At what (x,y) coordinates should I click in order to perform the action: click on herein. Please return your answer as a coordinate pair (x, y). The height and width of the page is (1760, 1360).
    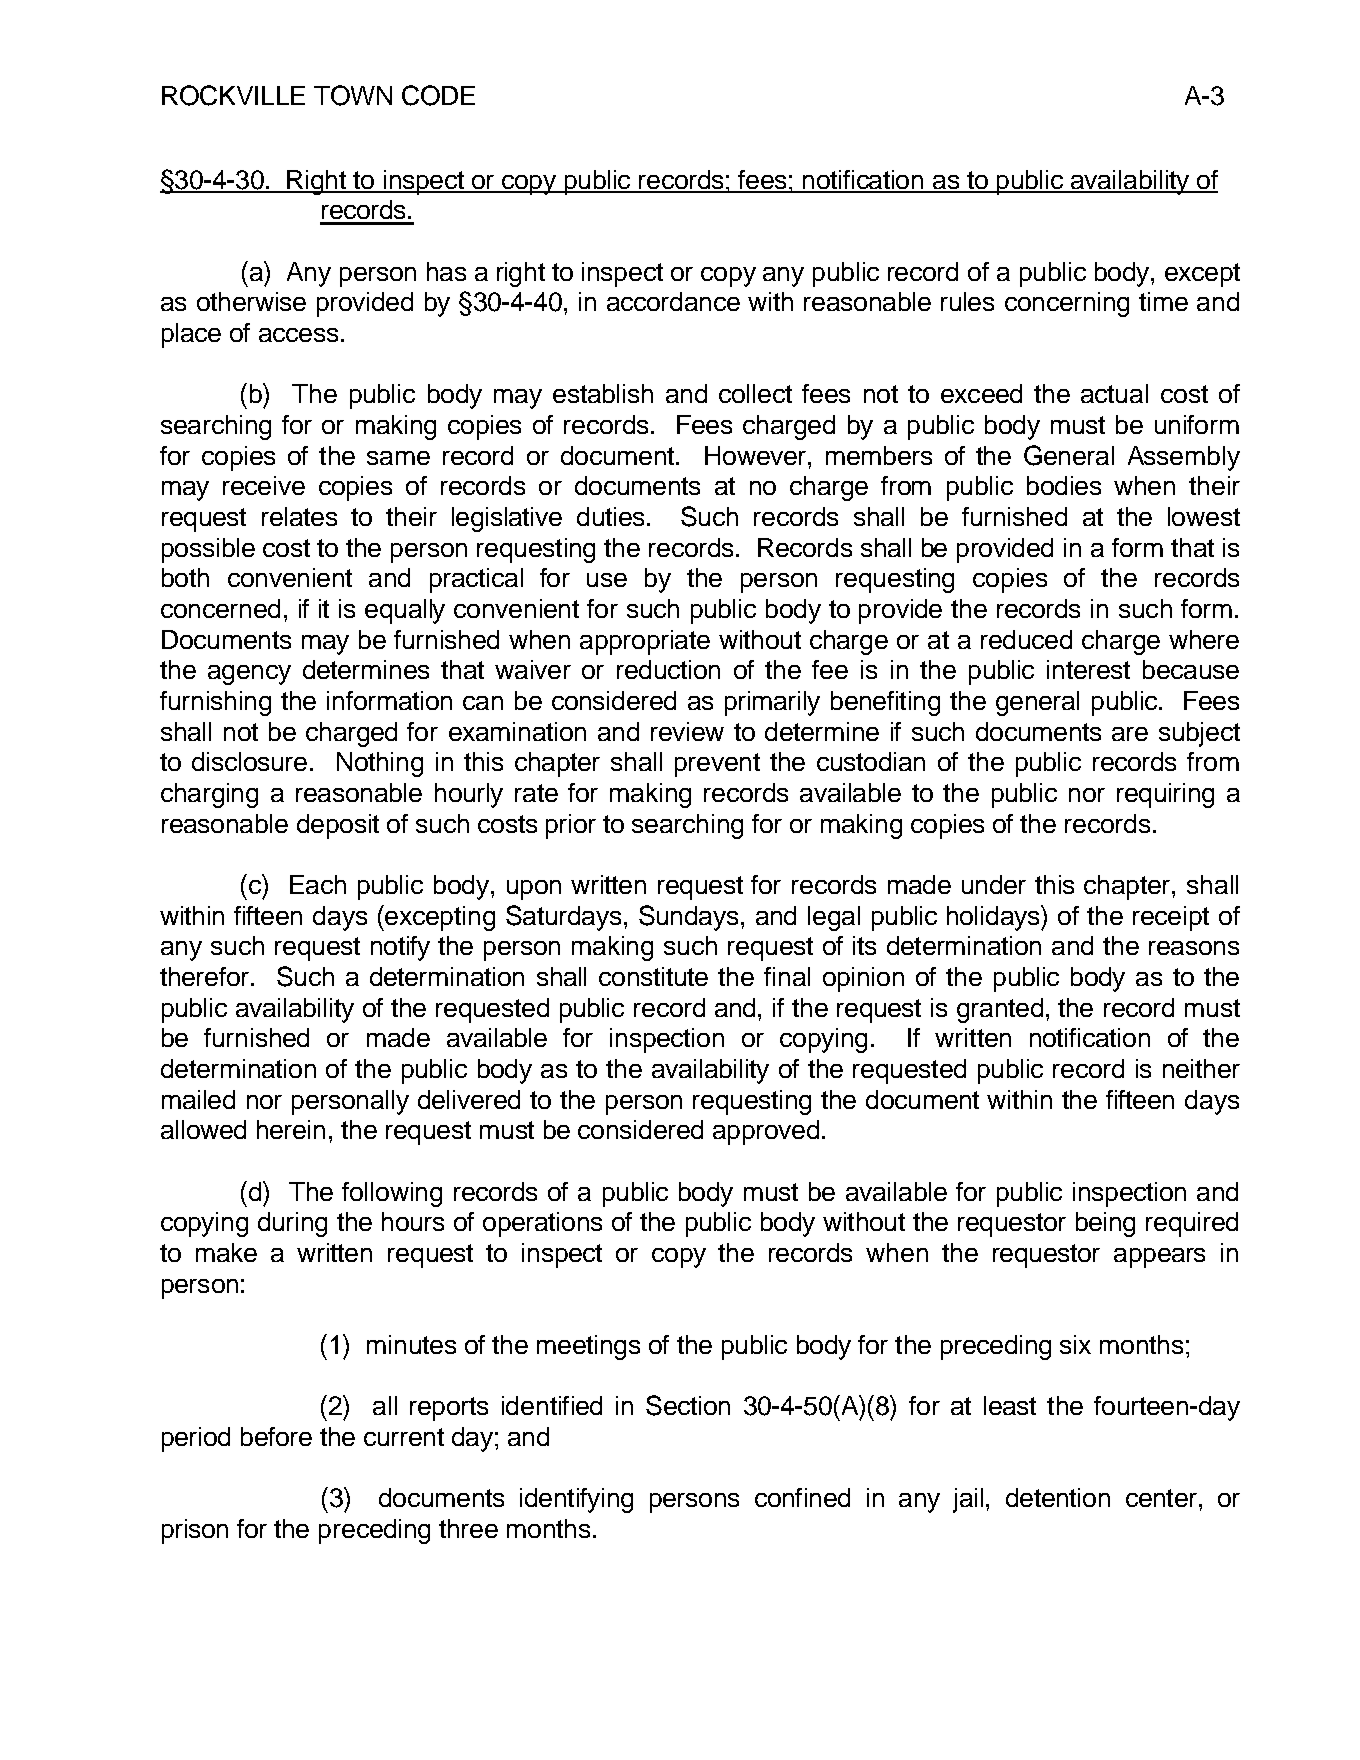
    Looking at the image, I should click on (291, 1129).
